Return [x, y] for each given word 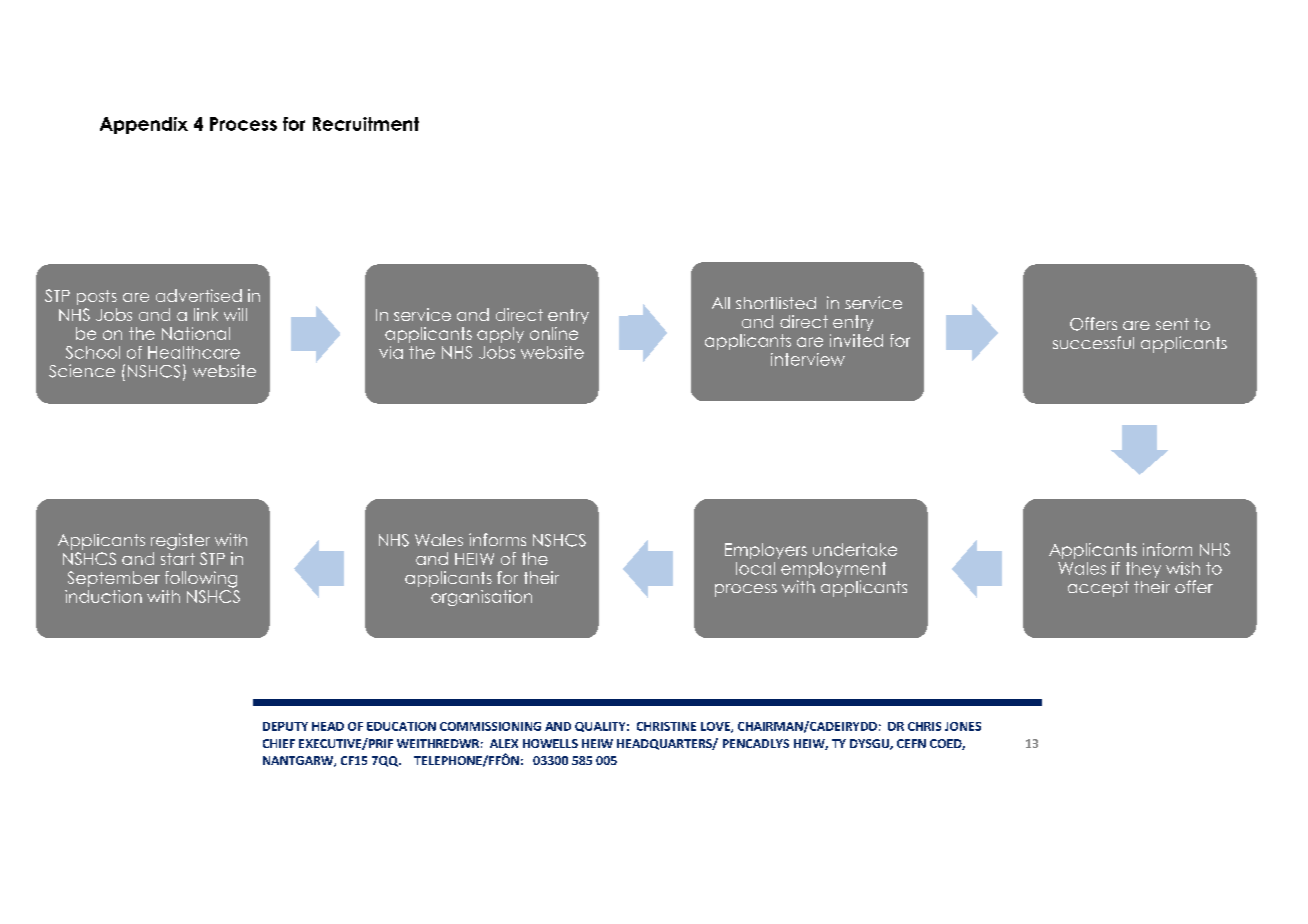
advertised [199, 295]
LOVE [716, 727]
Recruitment [366, 124]
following [201, 579]
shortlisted [776, 303]
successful [1093, 342]
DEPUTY [285, 726]
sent [1172, 324]
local [755, 568]
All [721, 303]
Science [82, 371]
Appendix [144, 125]
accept [1098, 589]
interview [808, 359]
